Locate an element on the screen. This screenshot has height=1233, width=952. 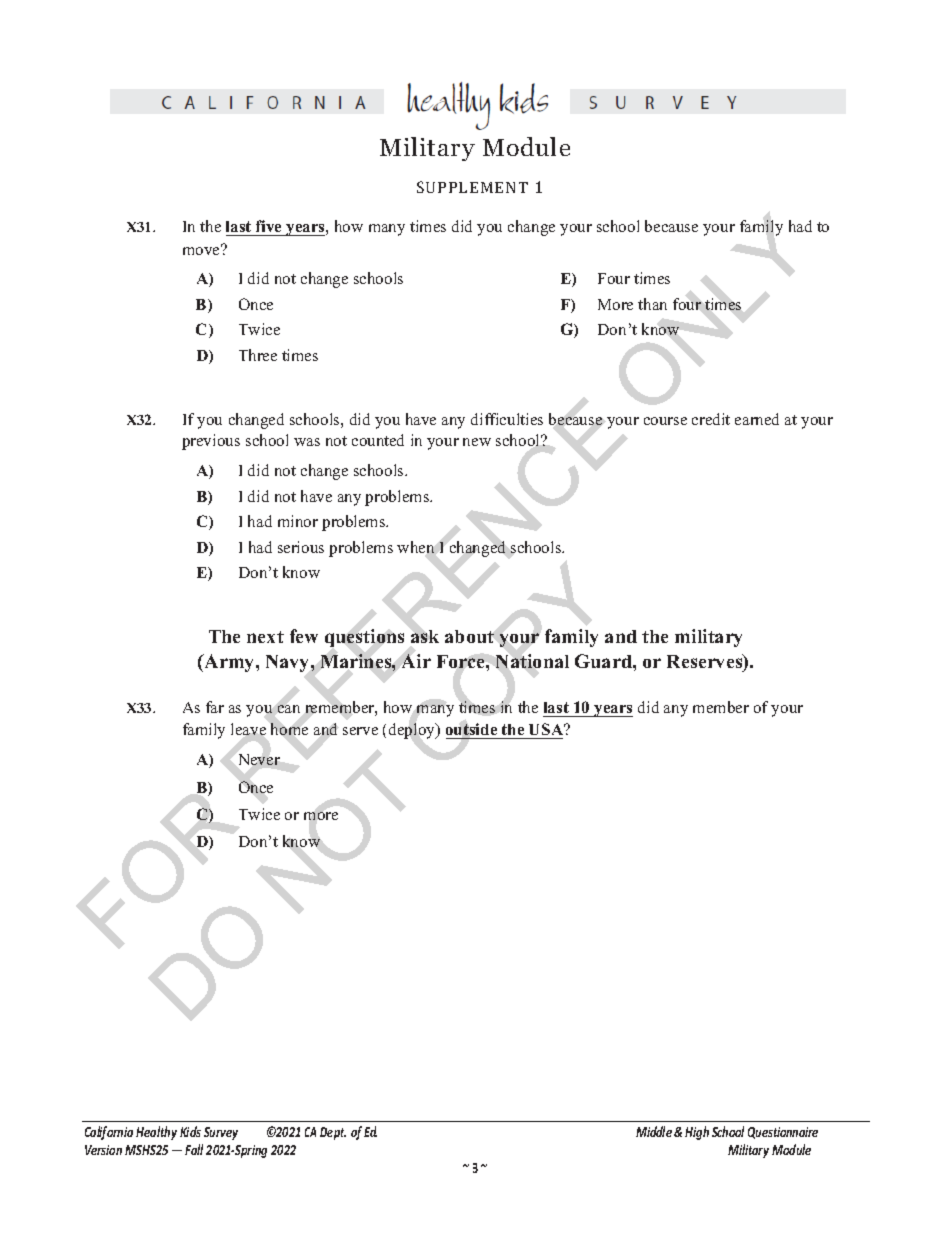
course is located at coordinates (665, 421).
